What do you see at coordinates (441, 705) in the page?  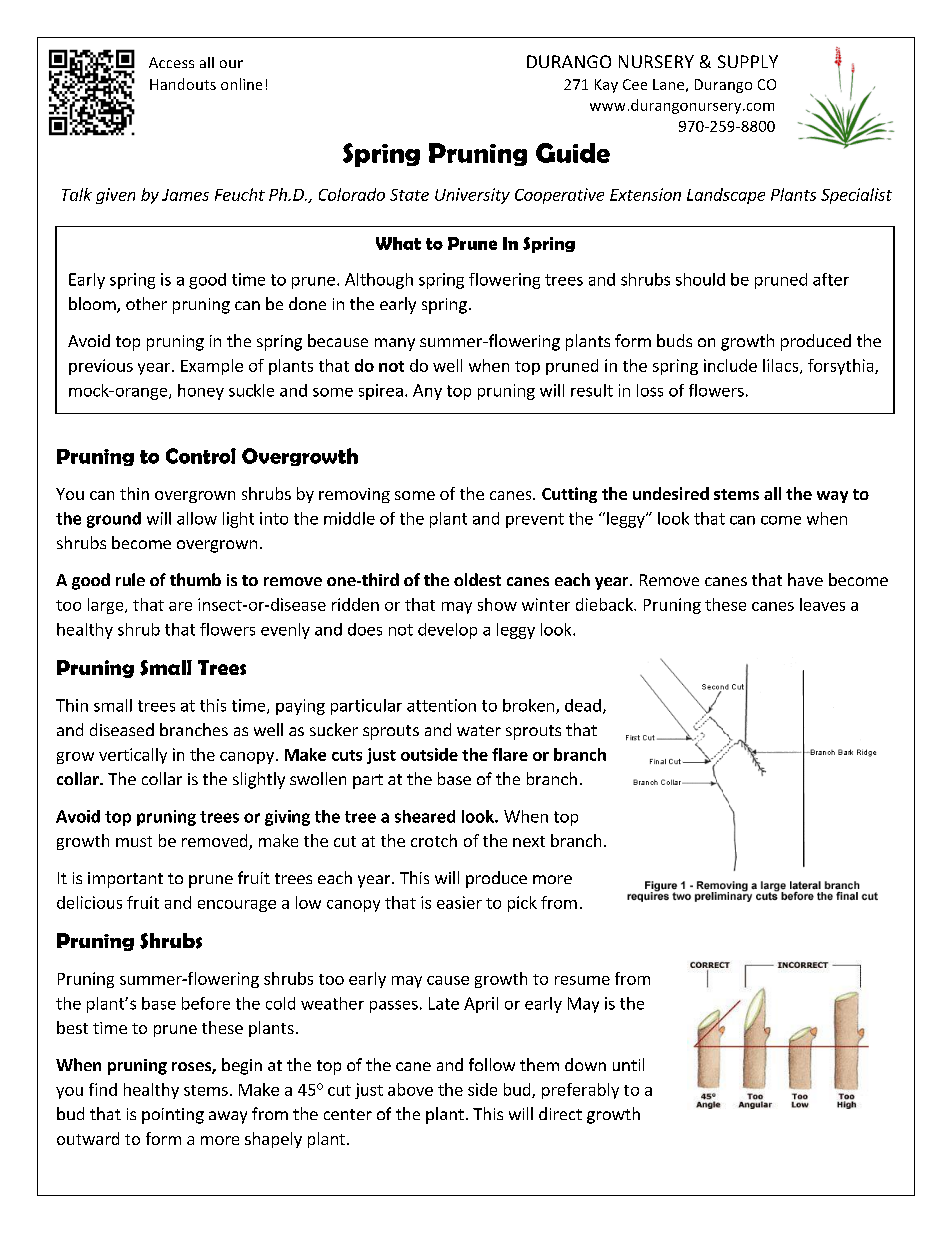 I see `attention` at bounding box center [441, 705].
